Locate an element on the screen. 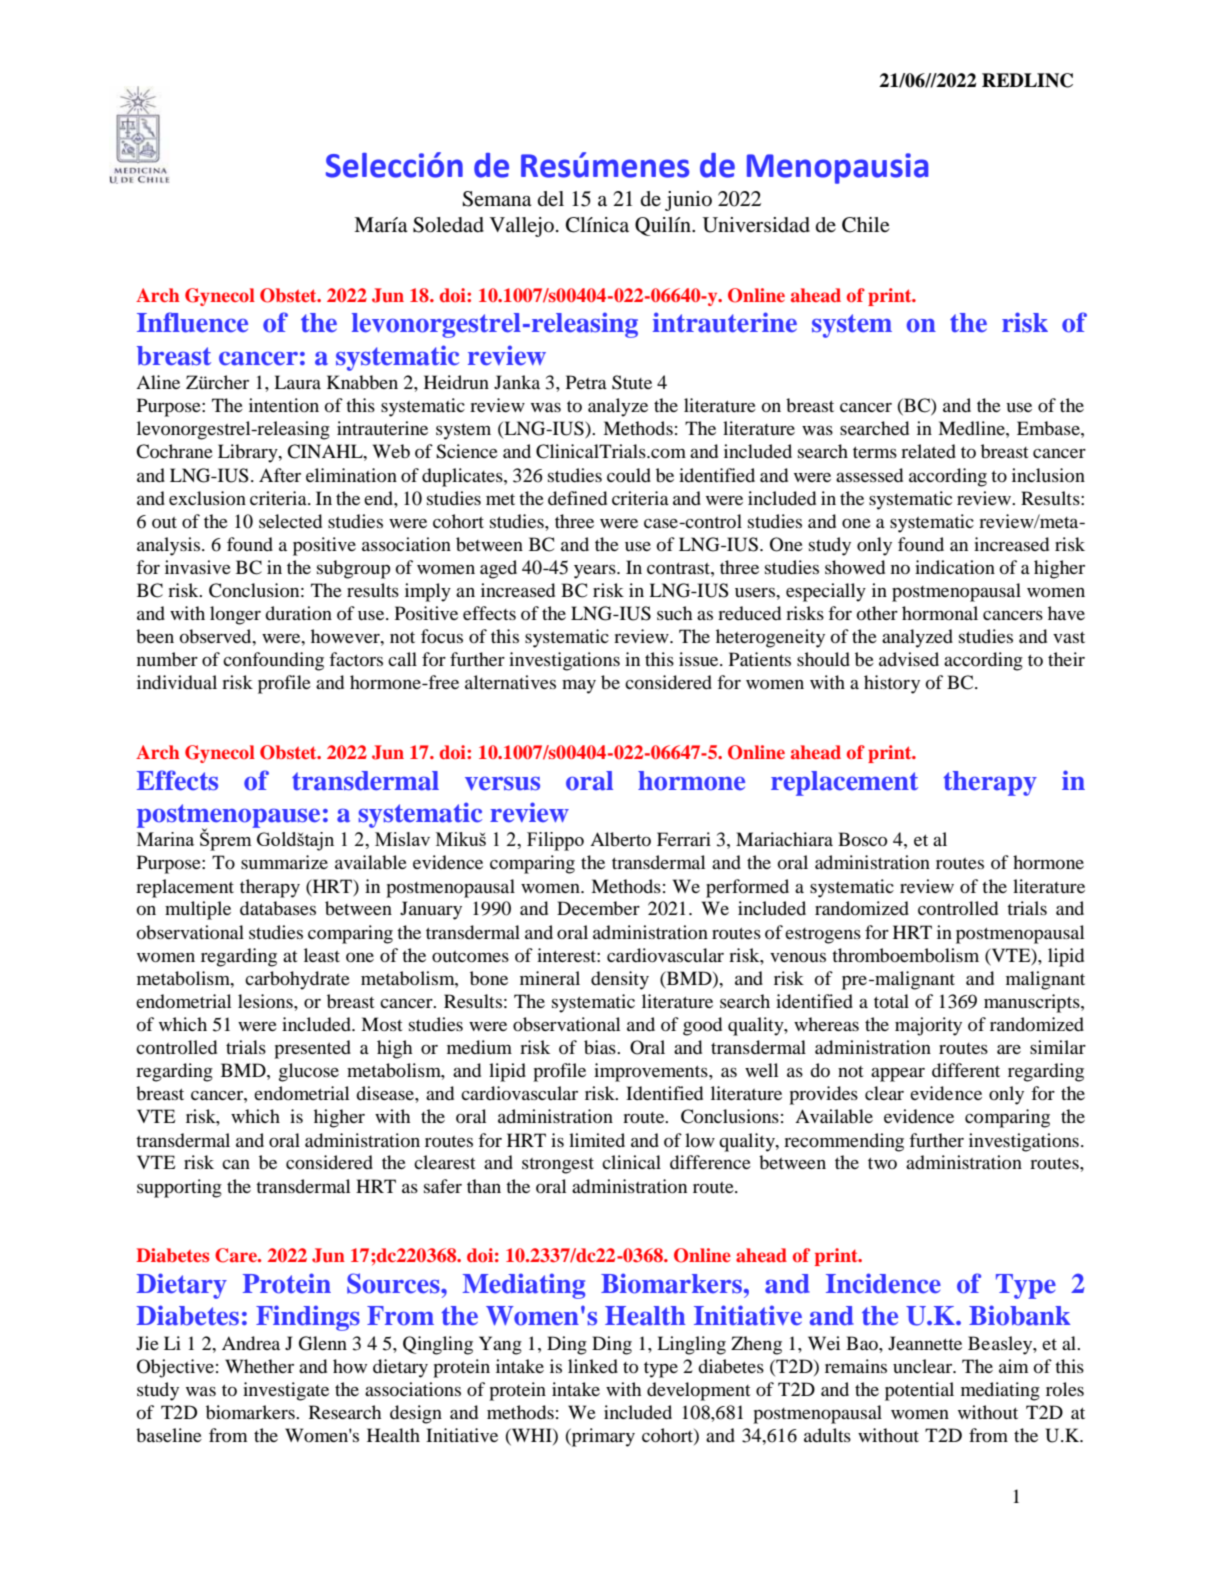 This screenshot has height=1590, width=1228. such is located at coordinates (674, 613).
